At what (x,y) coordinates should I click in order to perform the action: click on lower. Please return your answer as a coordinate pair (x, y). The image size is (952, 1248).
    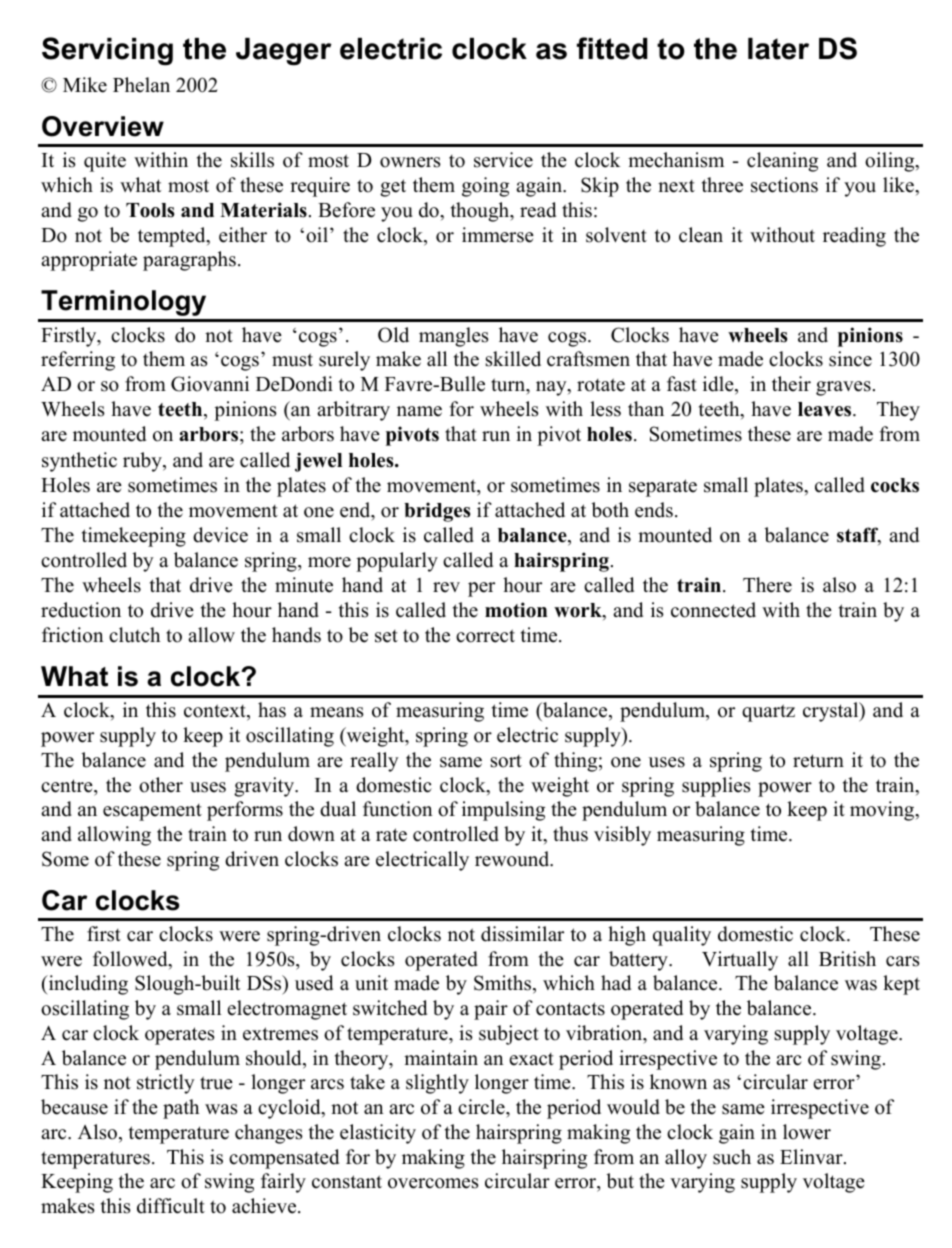
    Looking at the image, I should click on (807, 1132).
